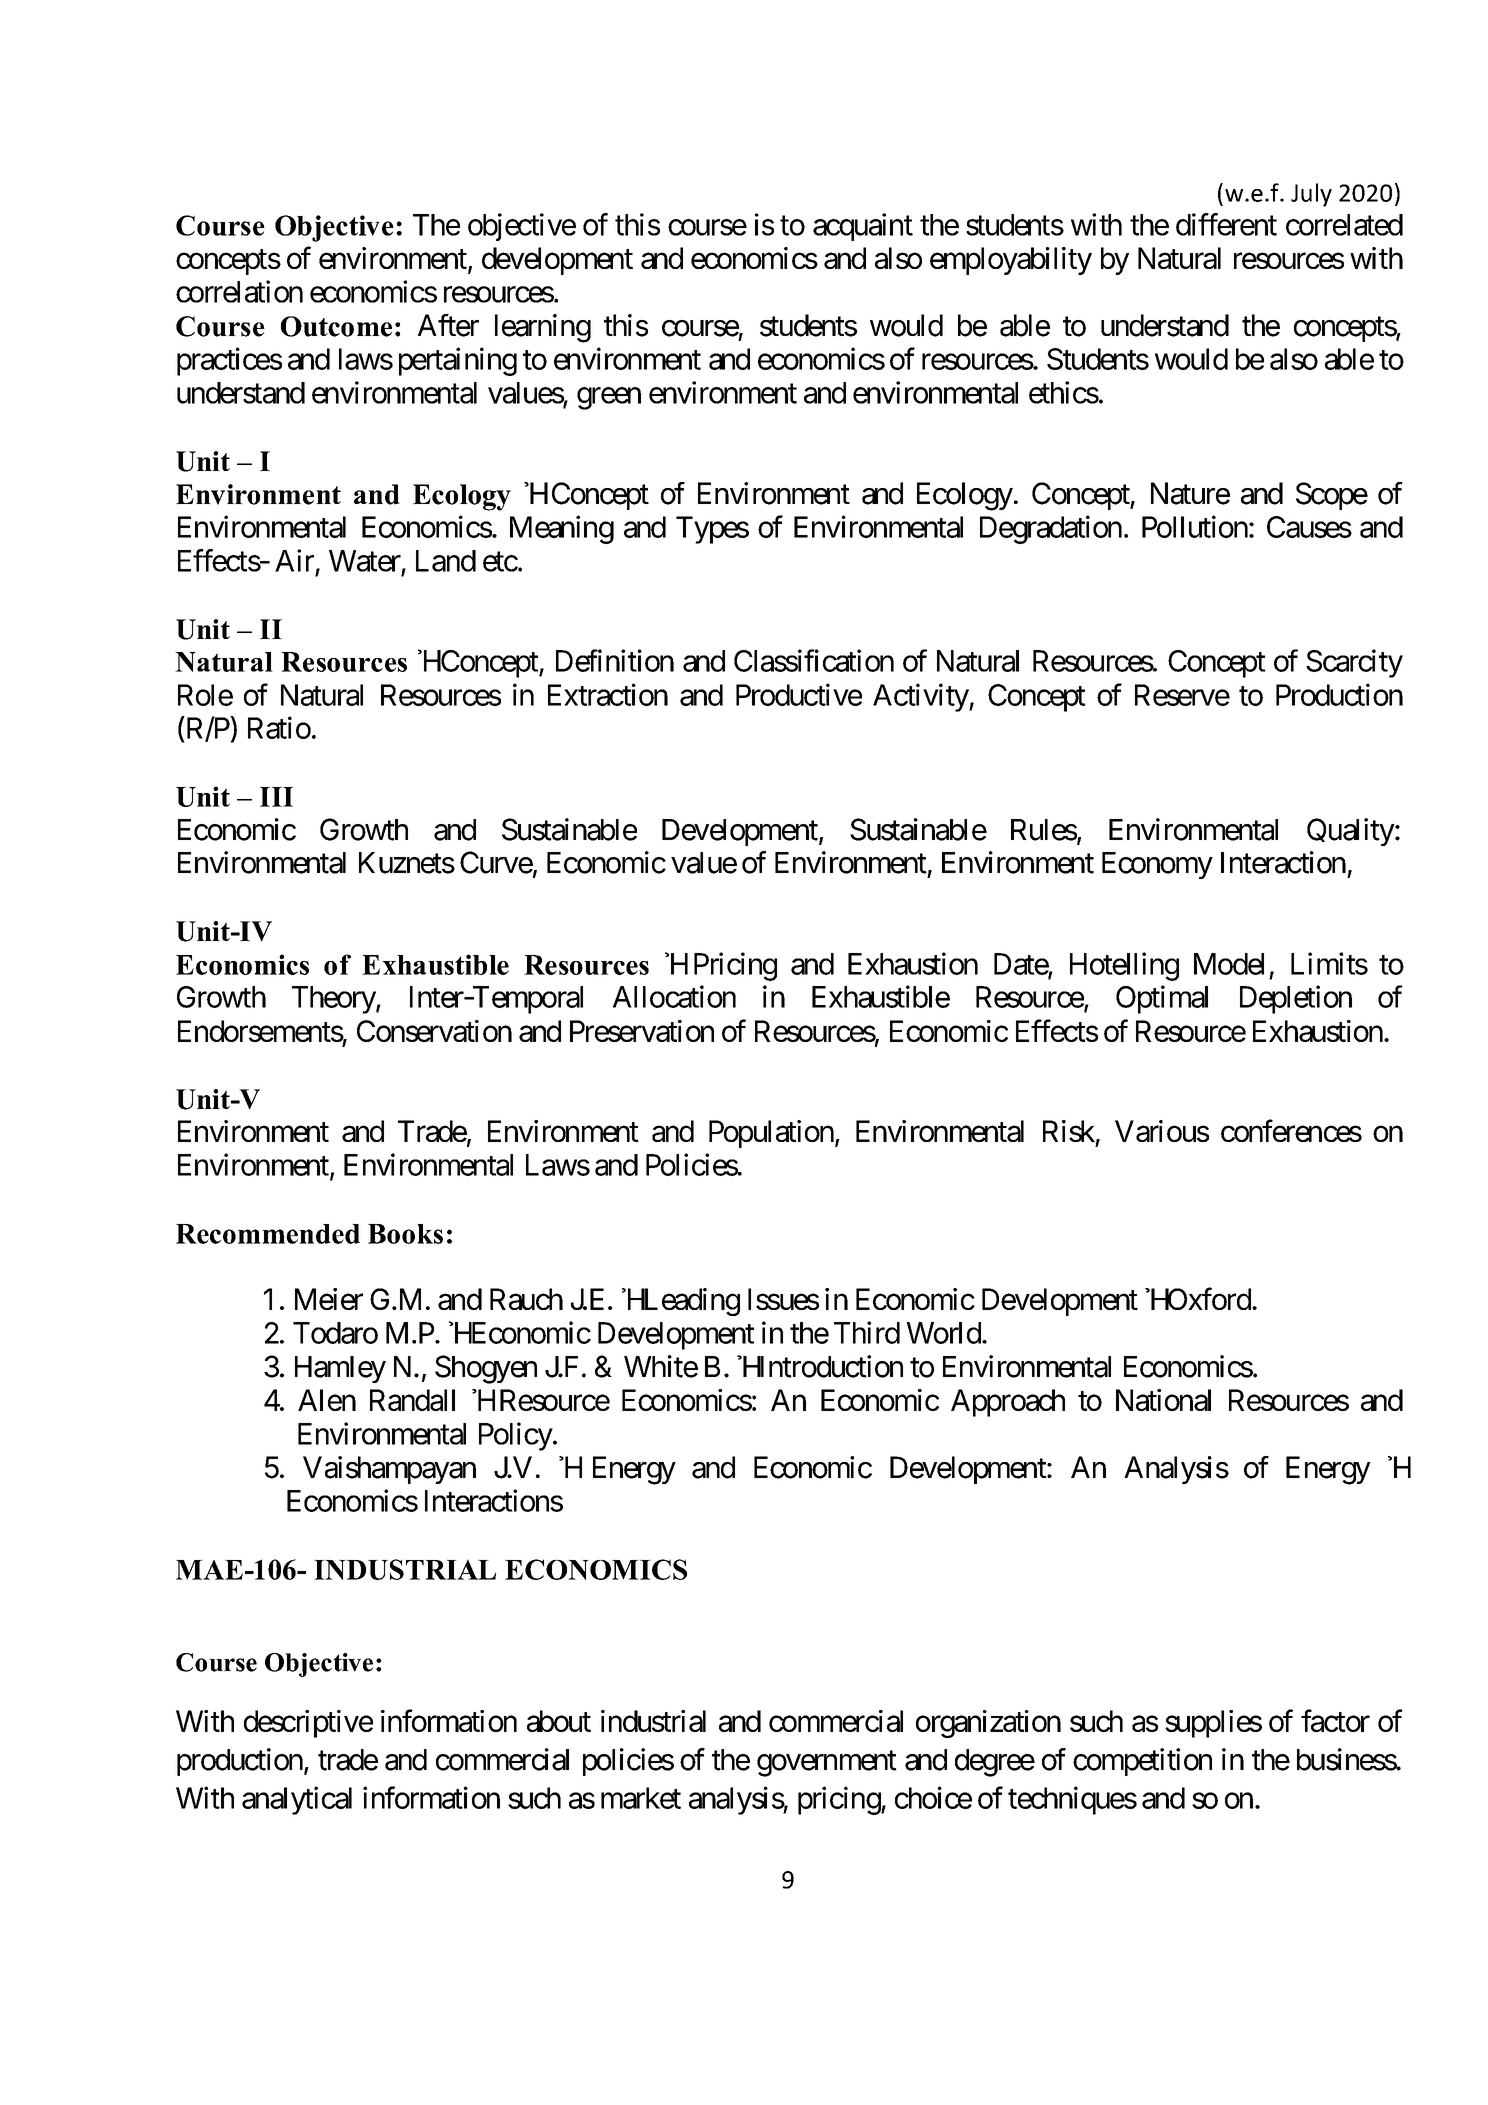  Describe the element at coordinates (412, 1400) in the screenshot. I see `Randall` at that location.
